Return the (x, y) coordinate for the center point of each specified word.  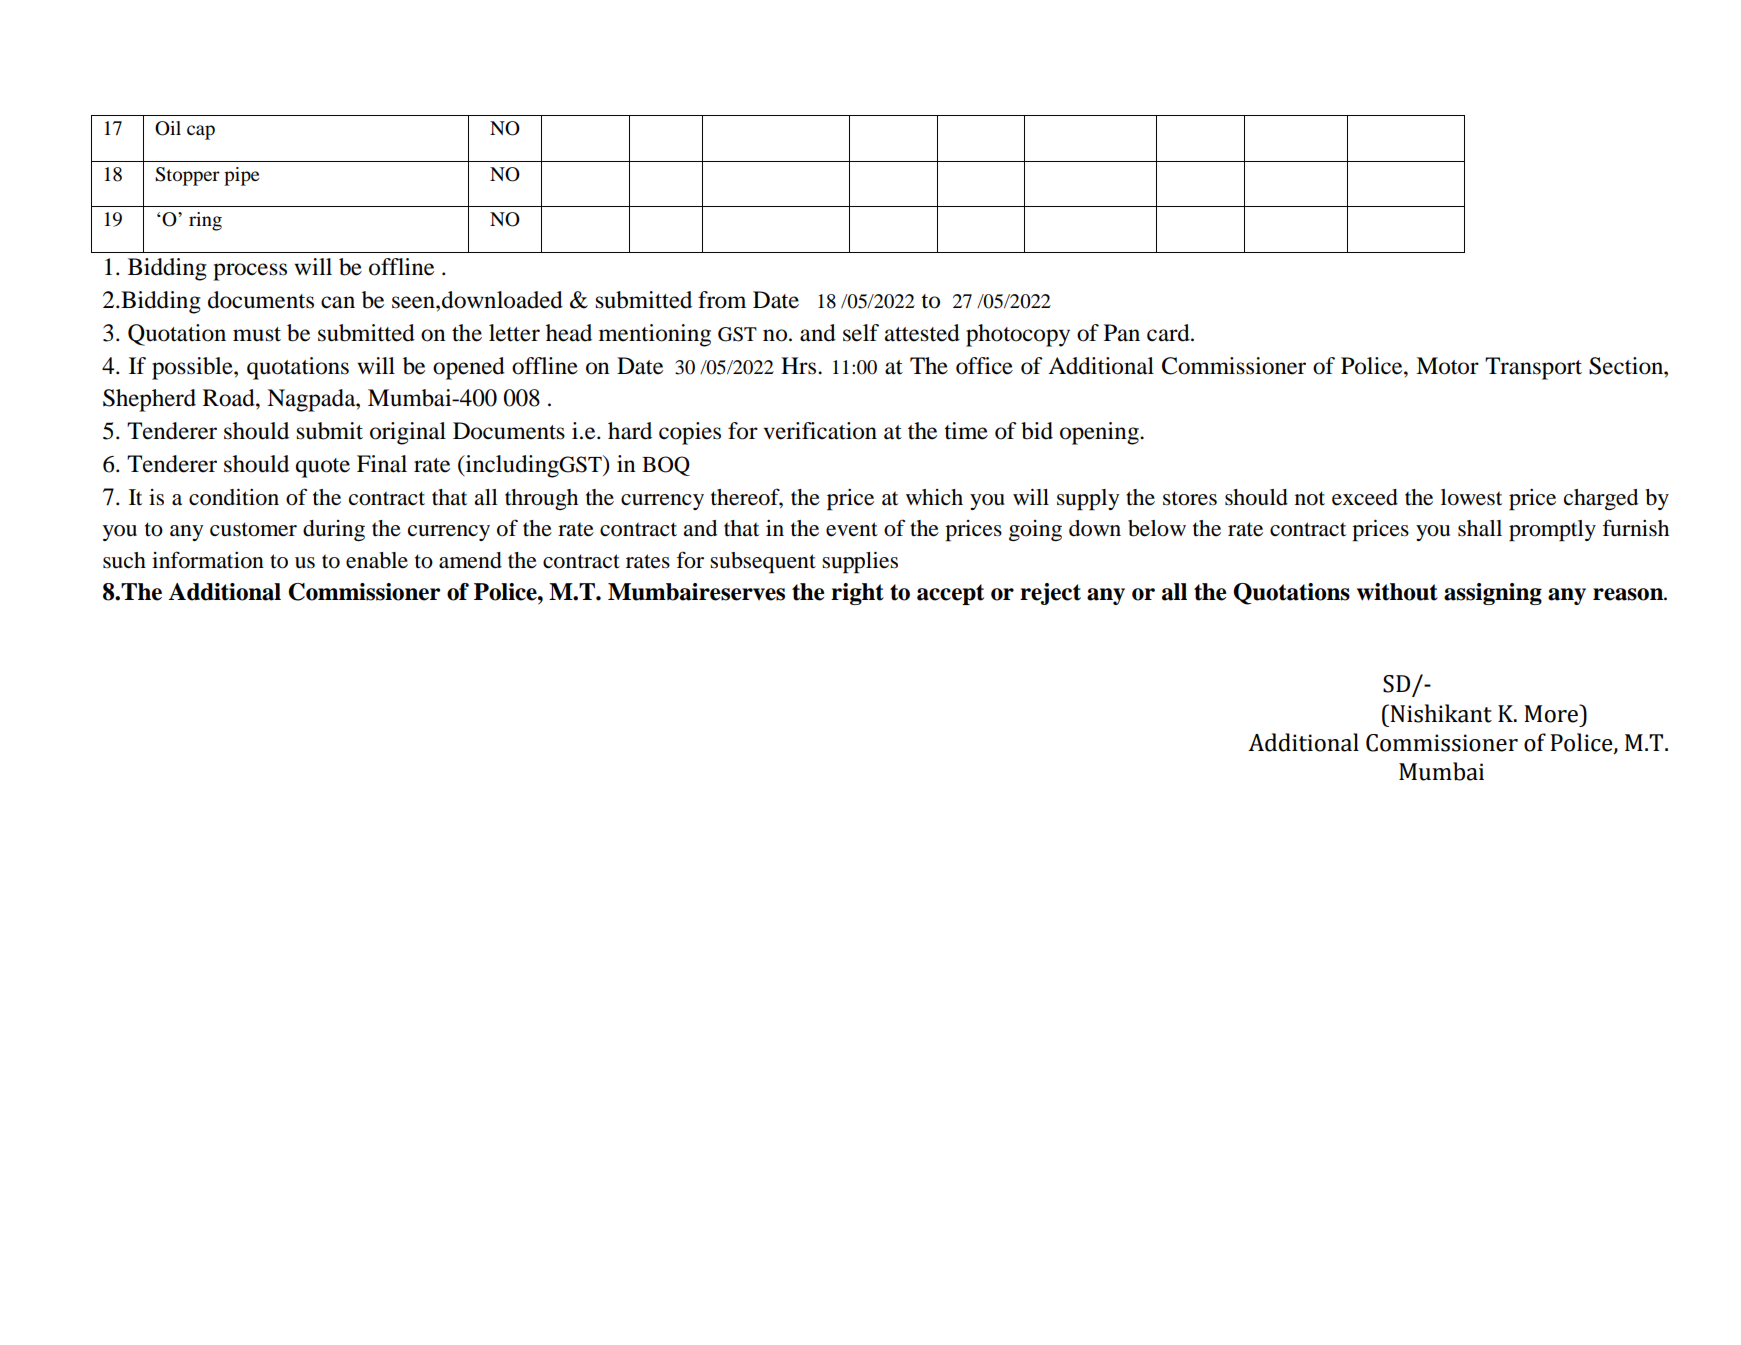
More (1552, 713)
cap (201, 132)
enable (377, 560)
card (1169, 333)
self (861, 333)
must (257, 334)
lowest (1471, 497)
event (852, 529)
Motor (1447, 366)
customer (253, 529)
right (857, 594)
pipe (242, 176)
